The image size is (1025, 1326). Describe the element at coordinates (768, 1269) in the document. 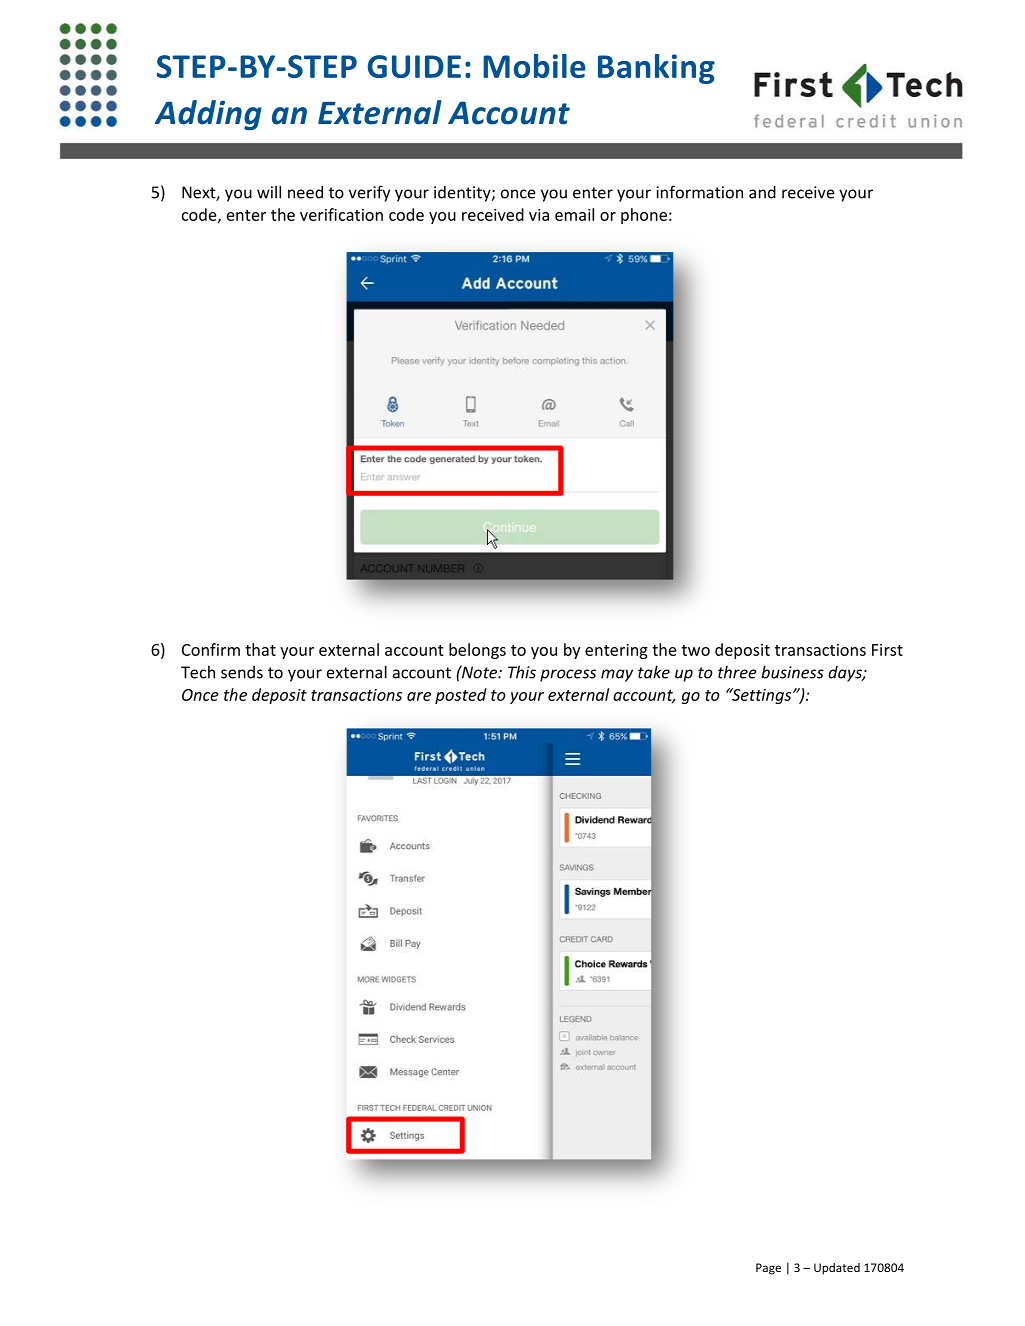

I see `Page` at that location.
